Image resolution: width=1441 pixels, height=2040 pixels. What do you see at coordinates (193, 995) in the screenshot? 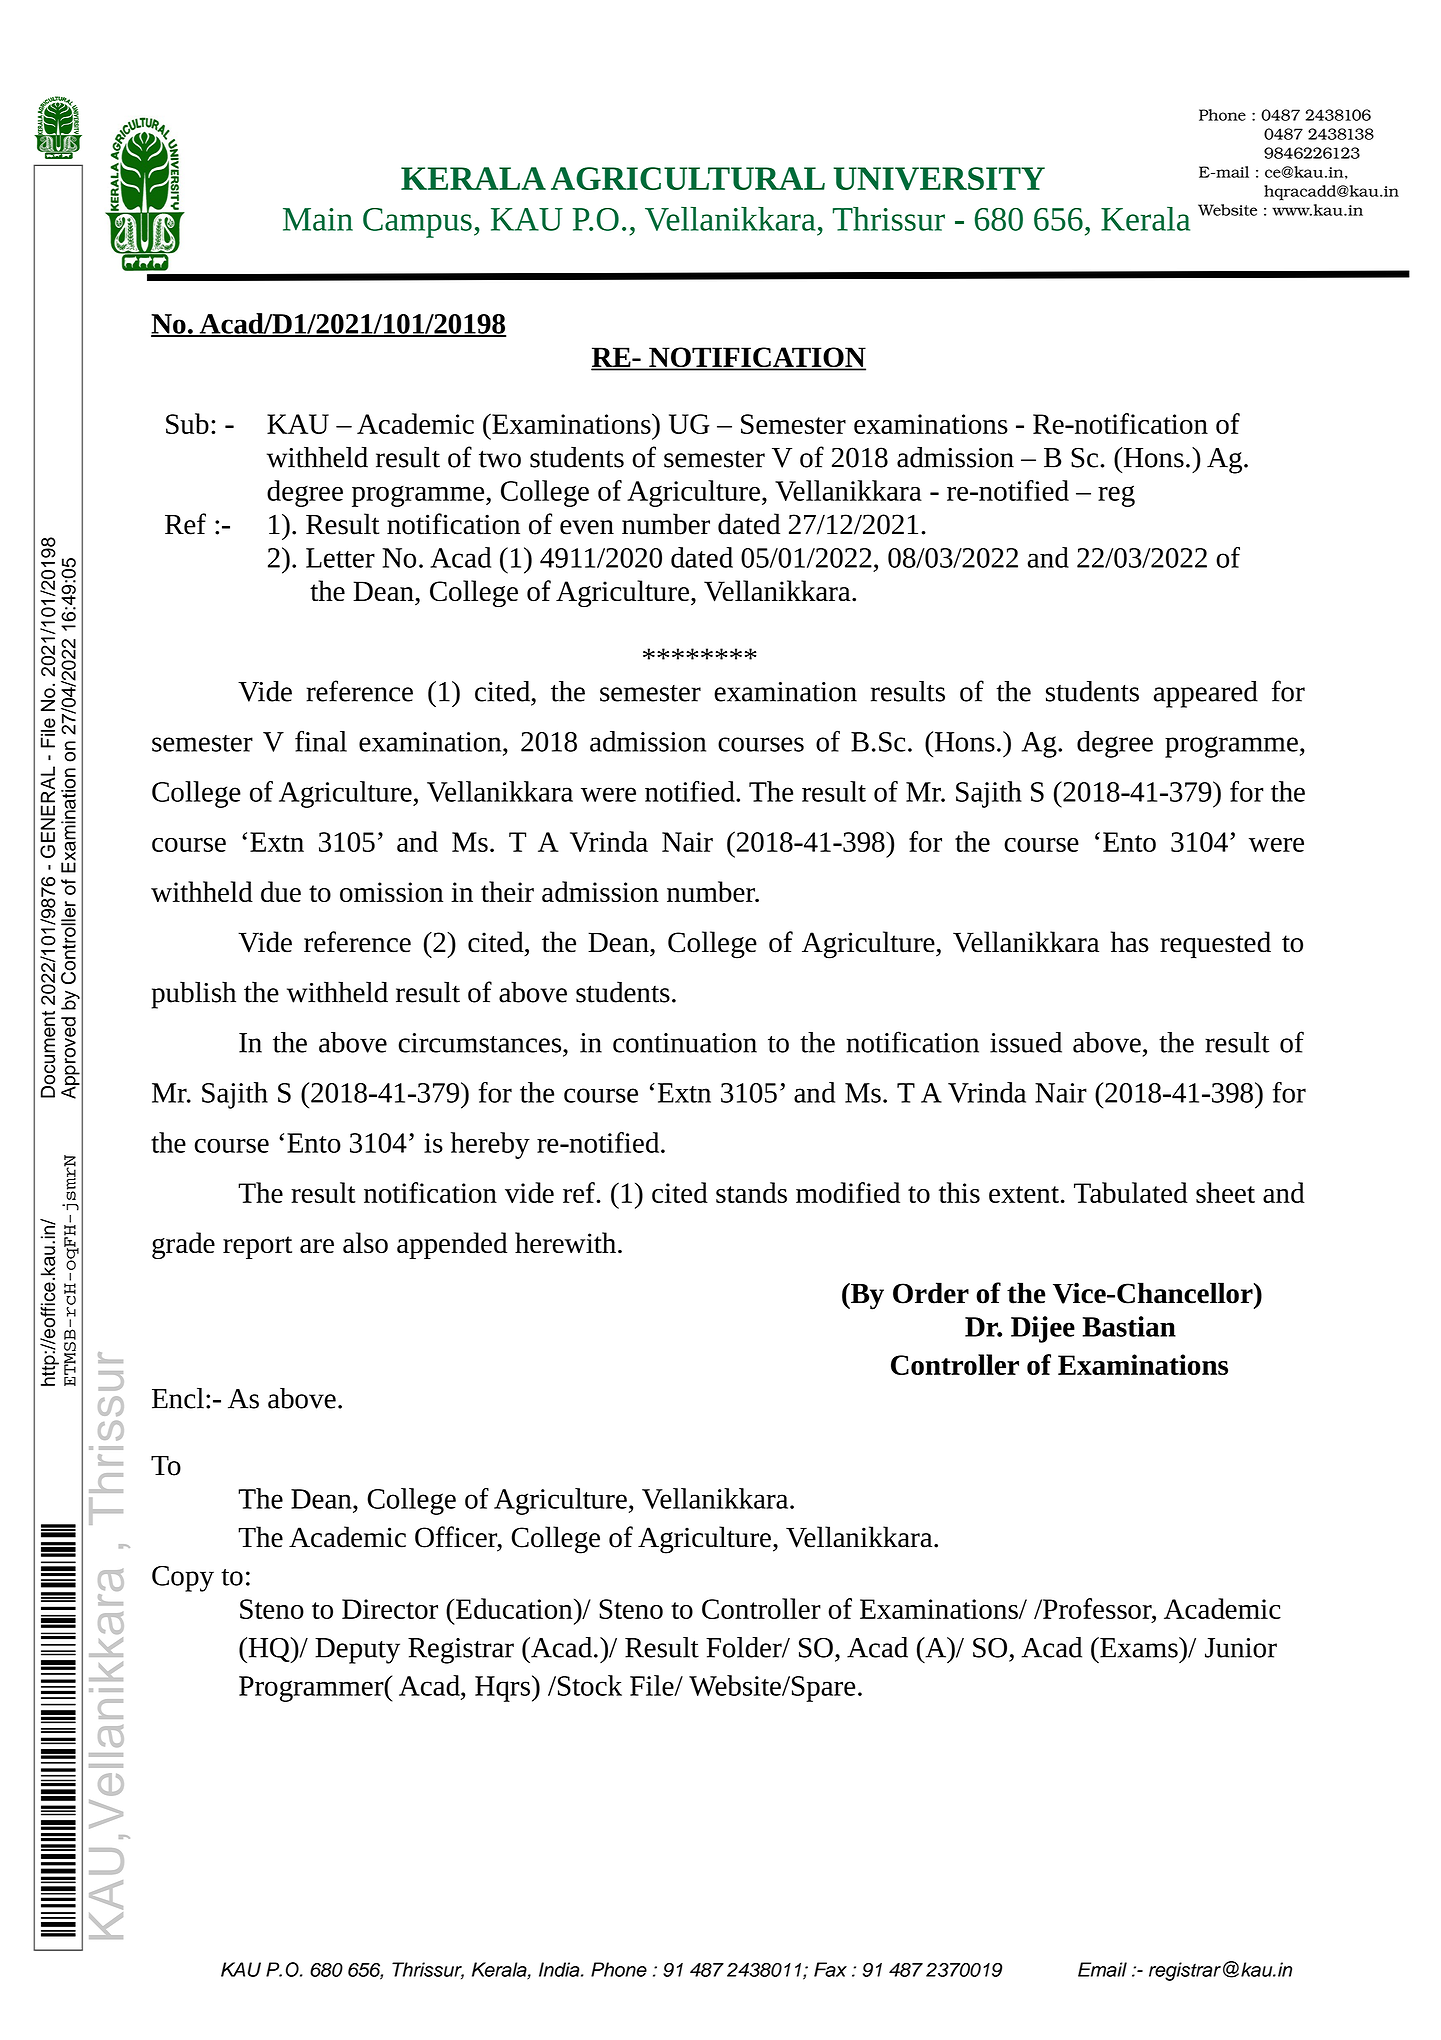
I see `publish` at bounding box center [193, 995].
